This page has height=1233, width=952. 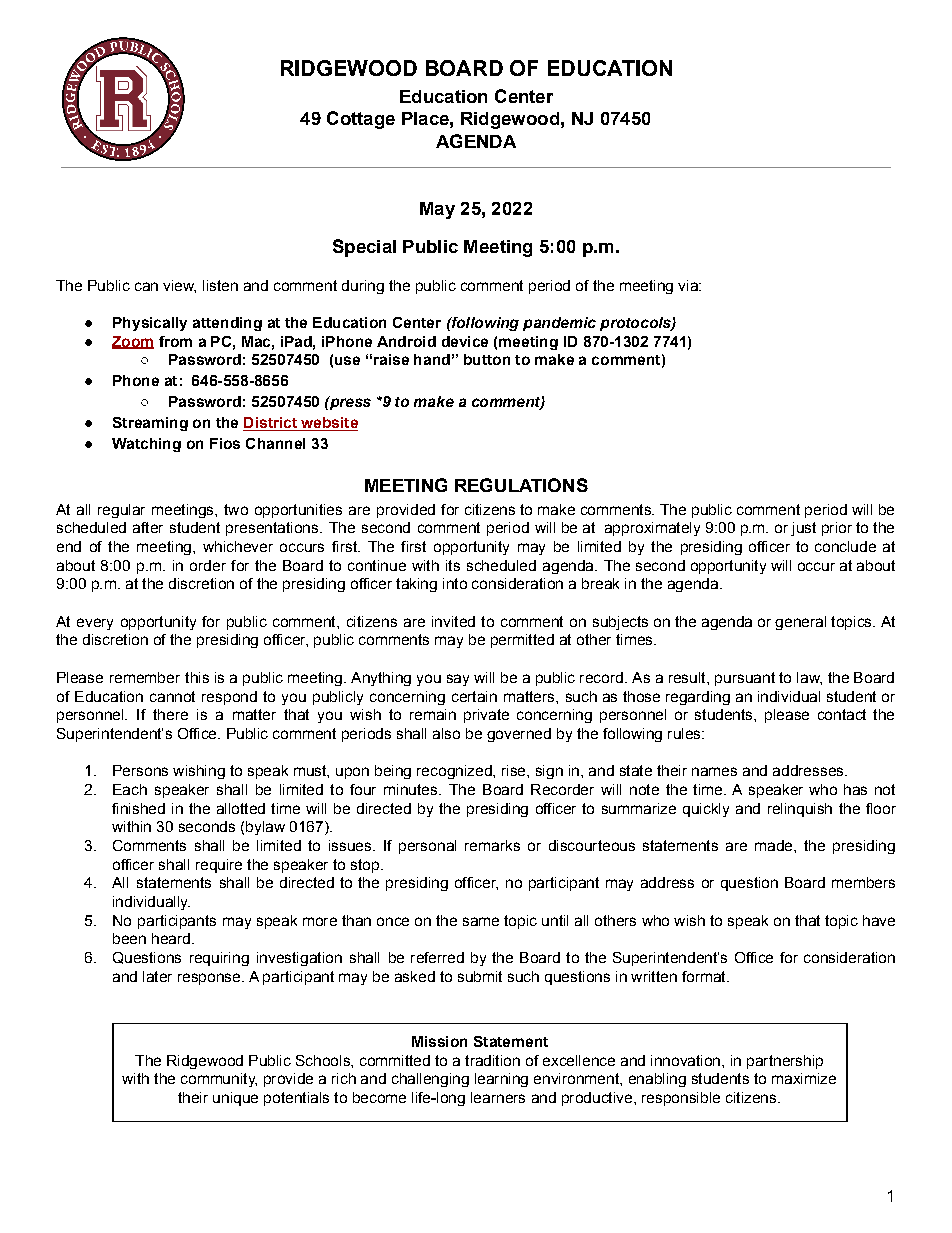 What do you see at coordinates (197, 677) in the page?
I see `this` at bounding box center [197, 677].
